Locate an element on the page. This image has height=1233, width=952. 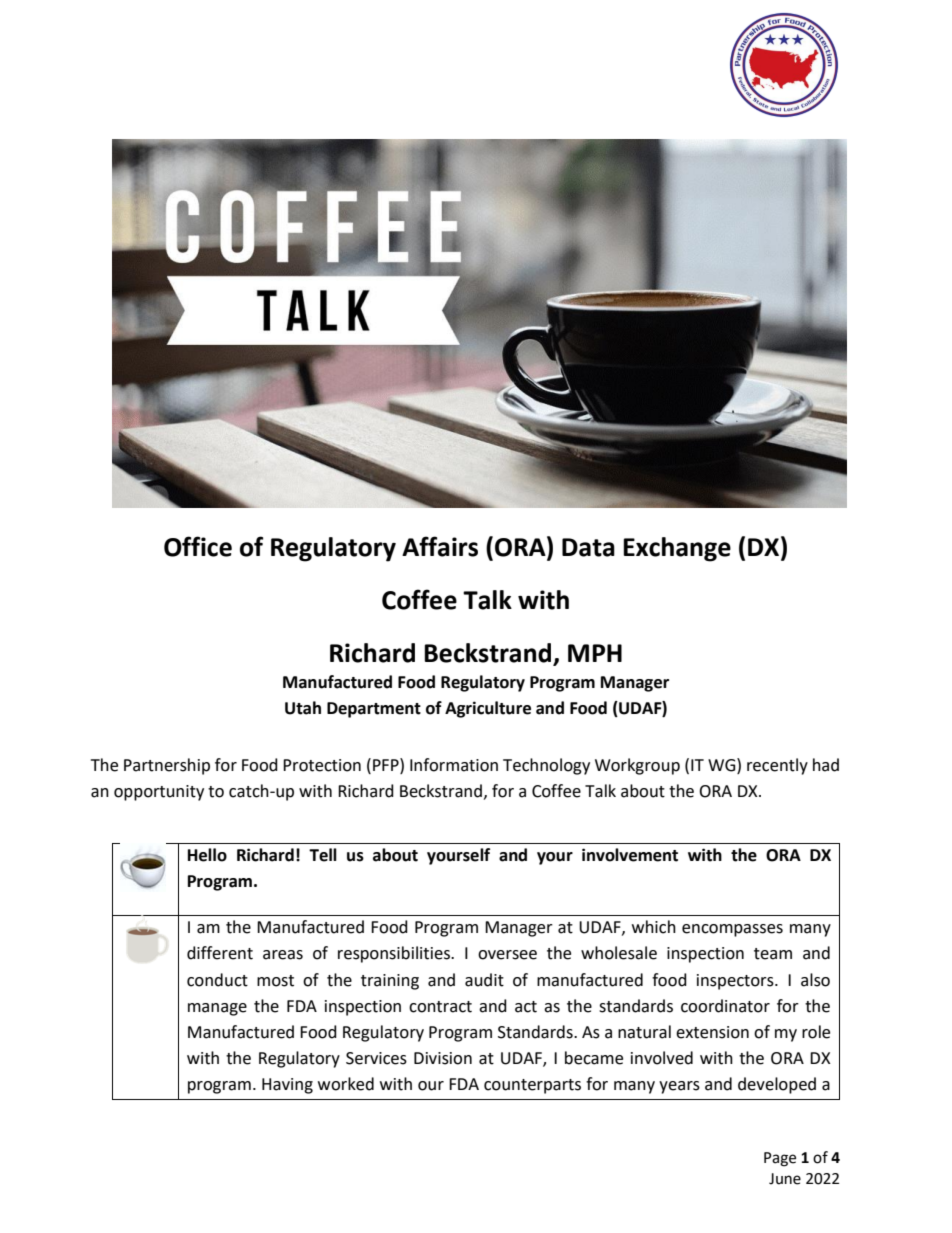
Affairs is located at coordinates (440, 546).
